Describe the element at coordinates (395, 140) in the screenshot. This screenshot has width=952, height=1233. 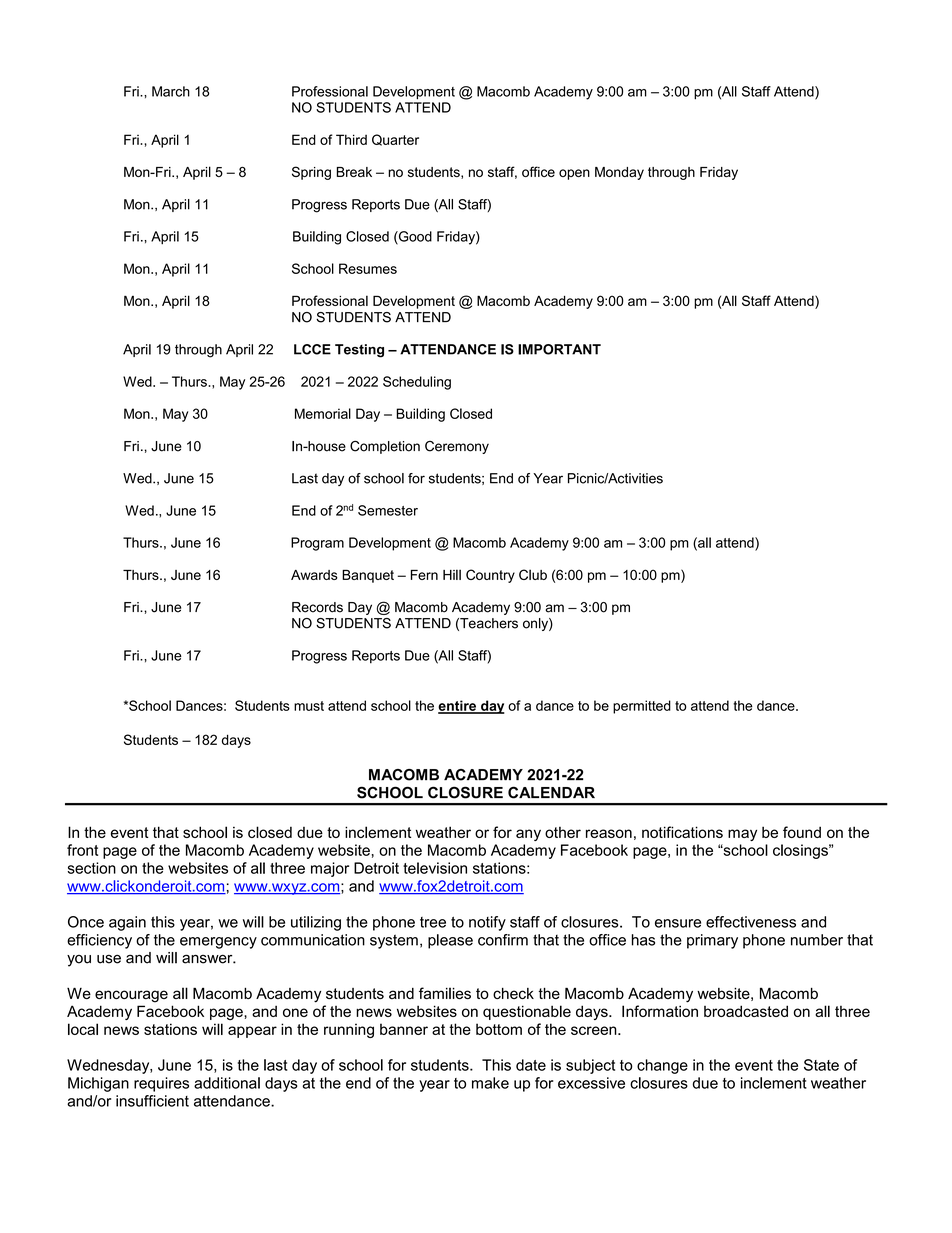
I see `Quarter` at that location.
